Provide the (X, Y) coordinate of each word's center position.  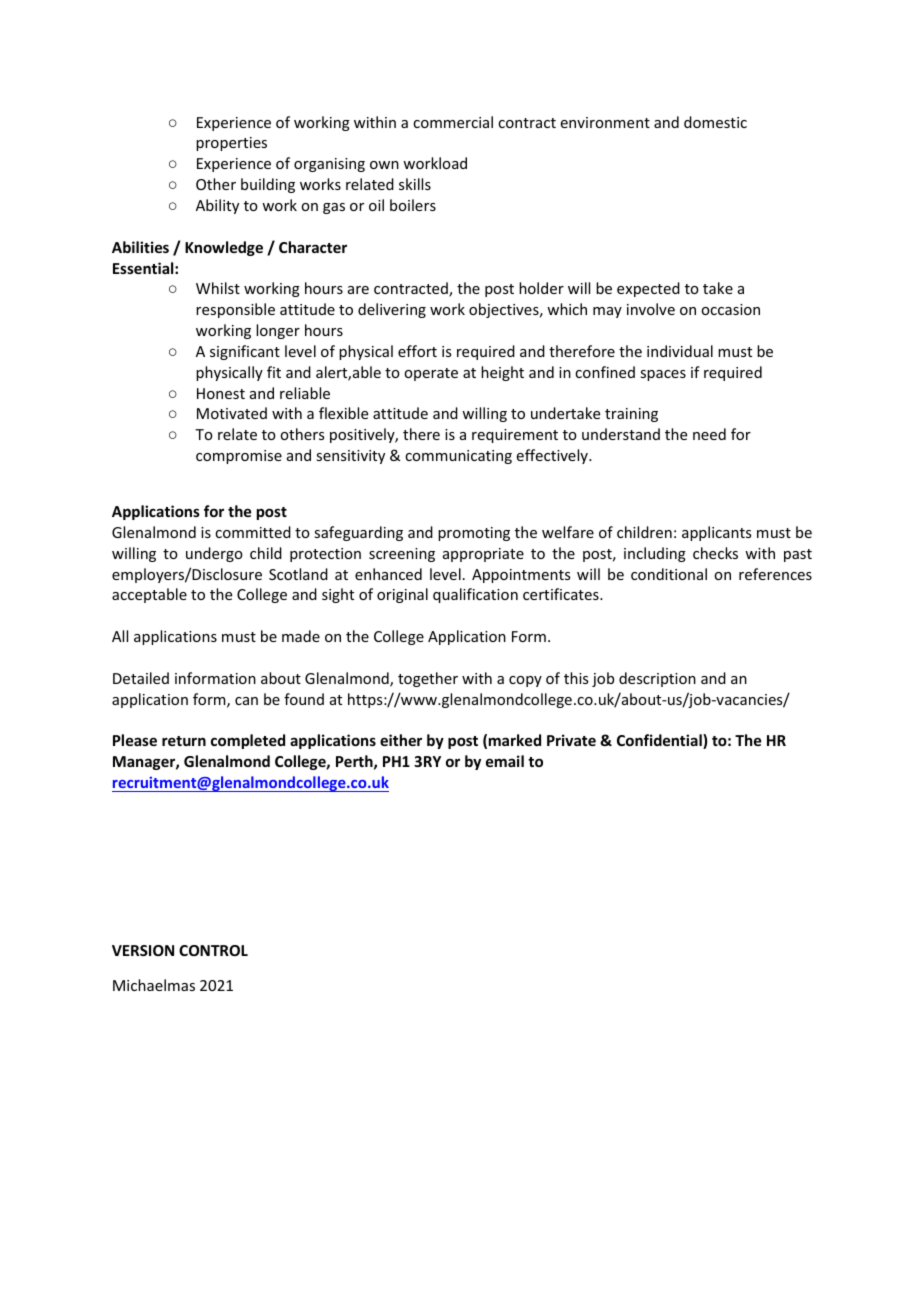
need (709, 434)
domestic (715, 122)
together (428, 679)
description (657, 679)
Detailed (141, 678)
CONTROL (213, 950)
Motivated (232, 413)
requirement (515, 436)
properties (231, 144)
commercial (453, 122)
